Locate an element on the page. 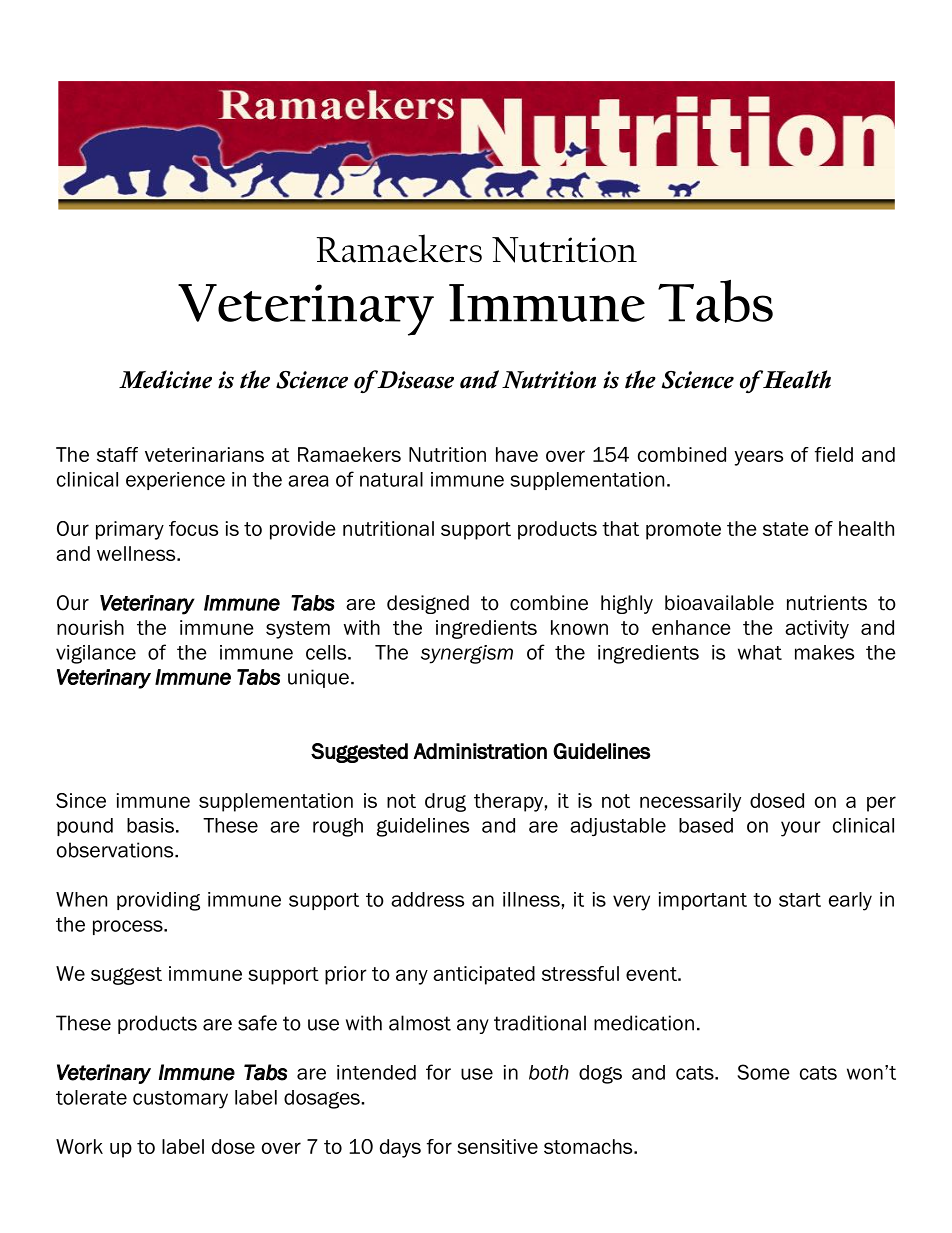  providing is located at coordinates (158, 901).
